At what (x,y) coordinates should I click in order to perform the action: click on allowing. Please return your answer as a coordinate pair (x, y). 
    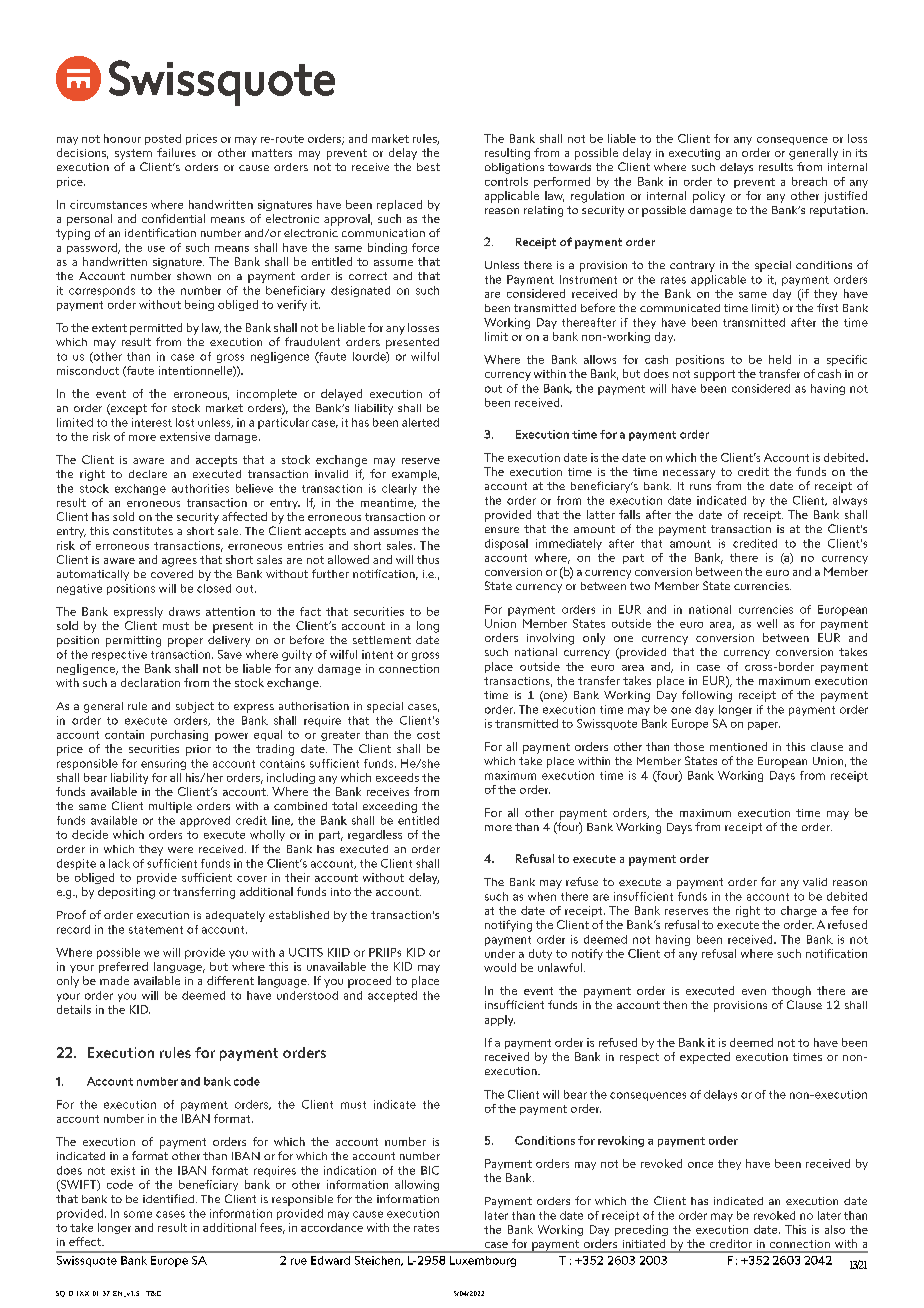
    Looking at the image, I should click on (417, 1185).
